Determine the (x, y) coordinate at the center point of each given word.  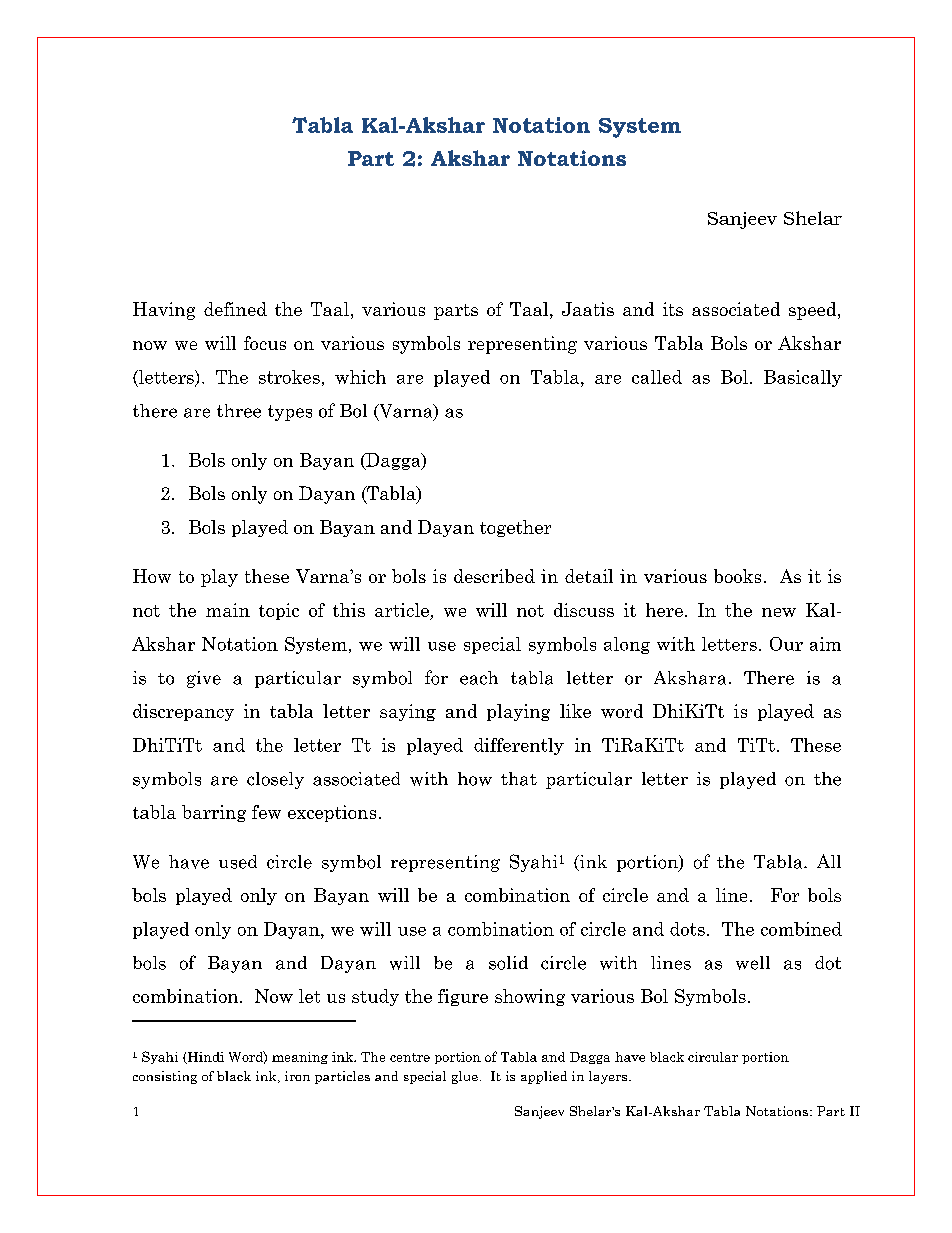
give (204, 679)
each (479, 678)
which (360, 377)
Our (786, 644)
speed (814, 311)
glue (465, 1077)
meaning (300, 1058)
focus (265, 343)
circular (713, 1057)
